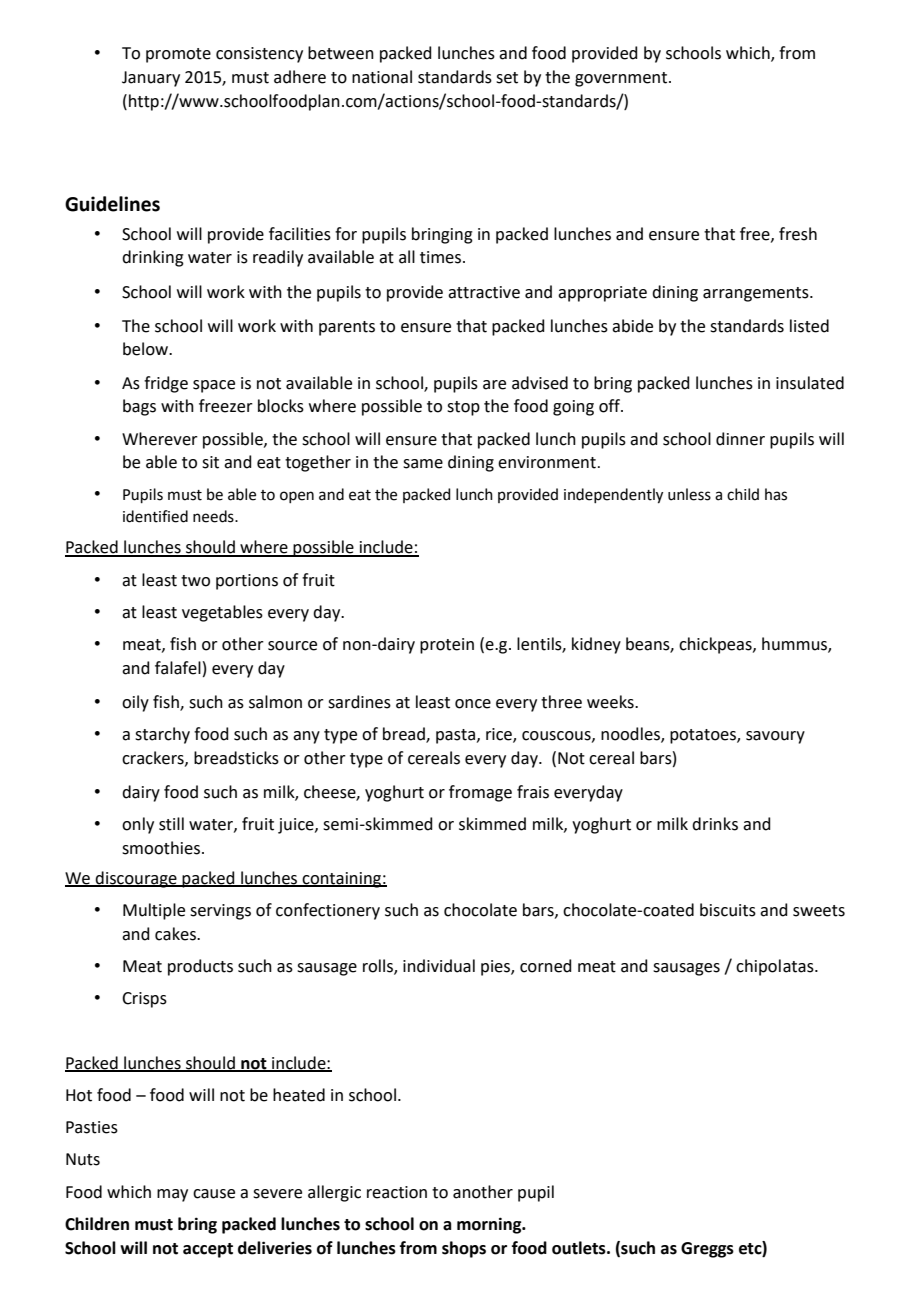 This screenshot has height=1308, width=924. I want to click on chickpeas, so click(716, 645).
